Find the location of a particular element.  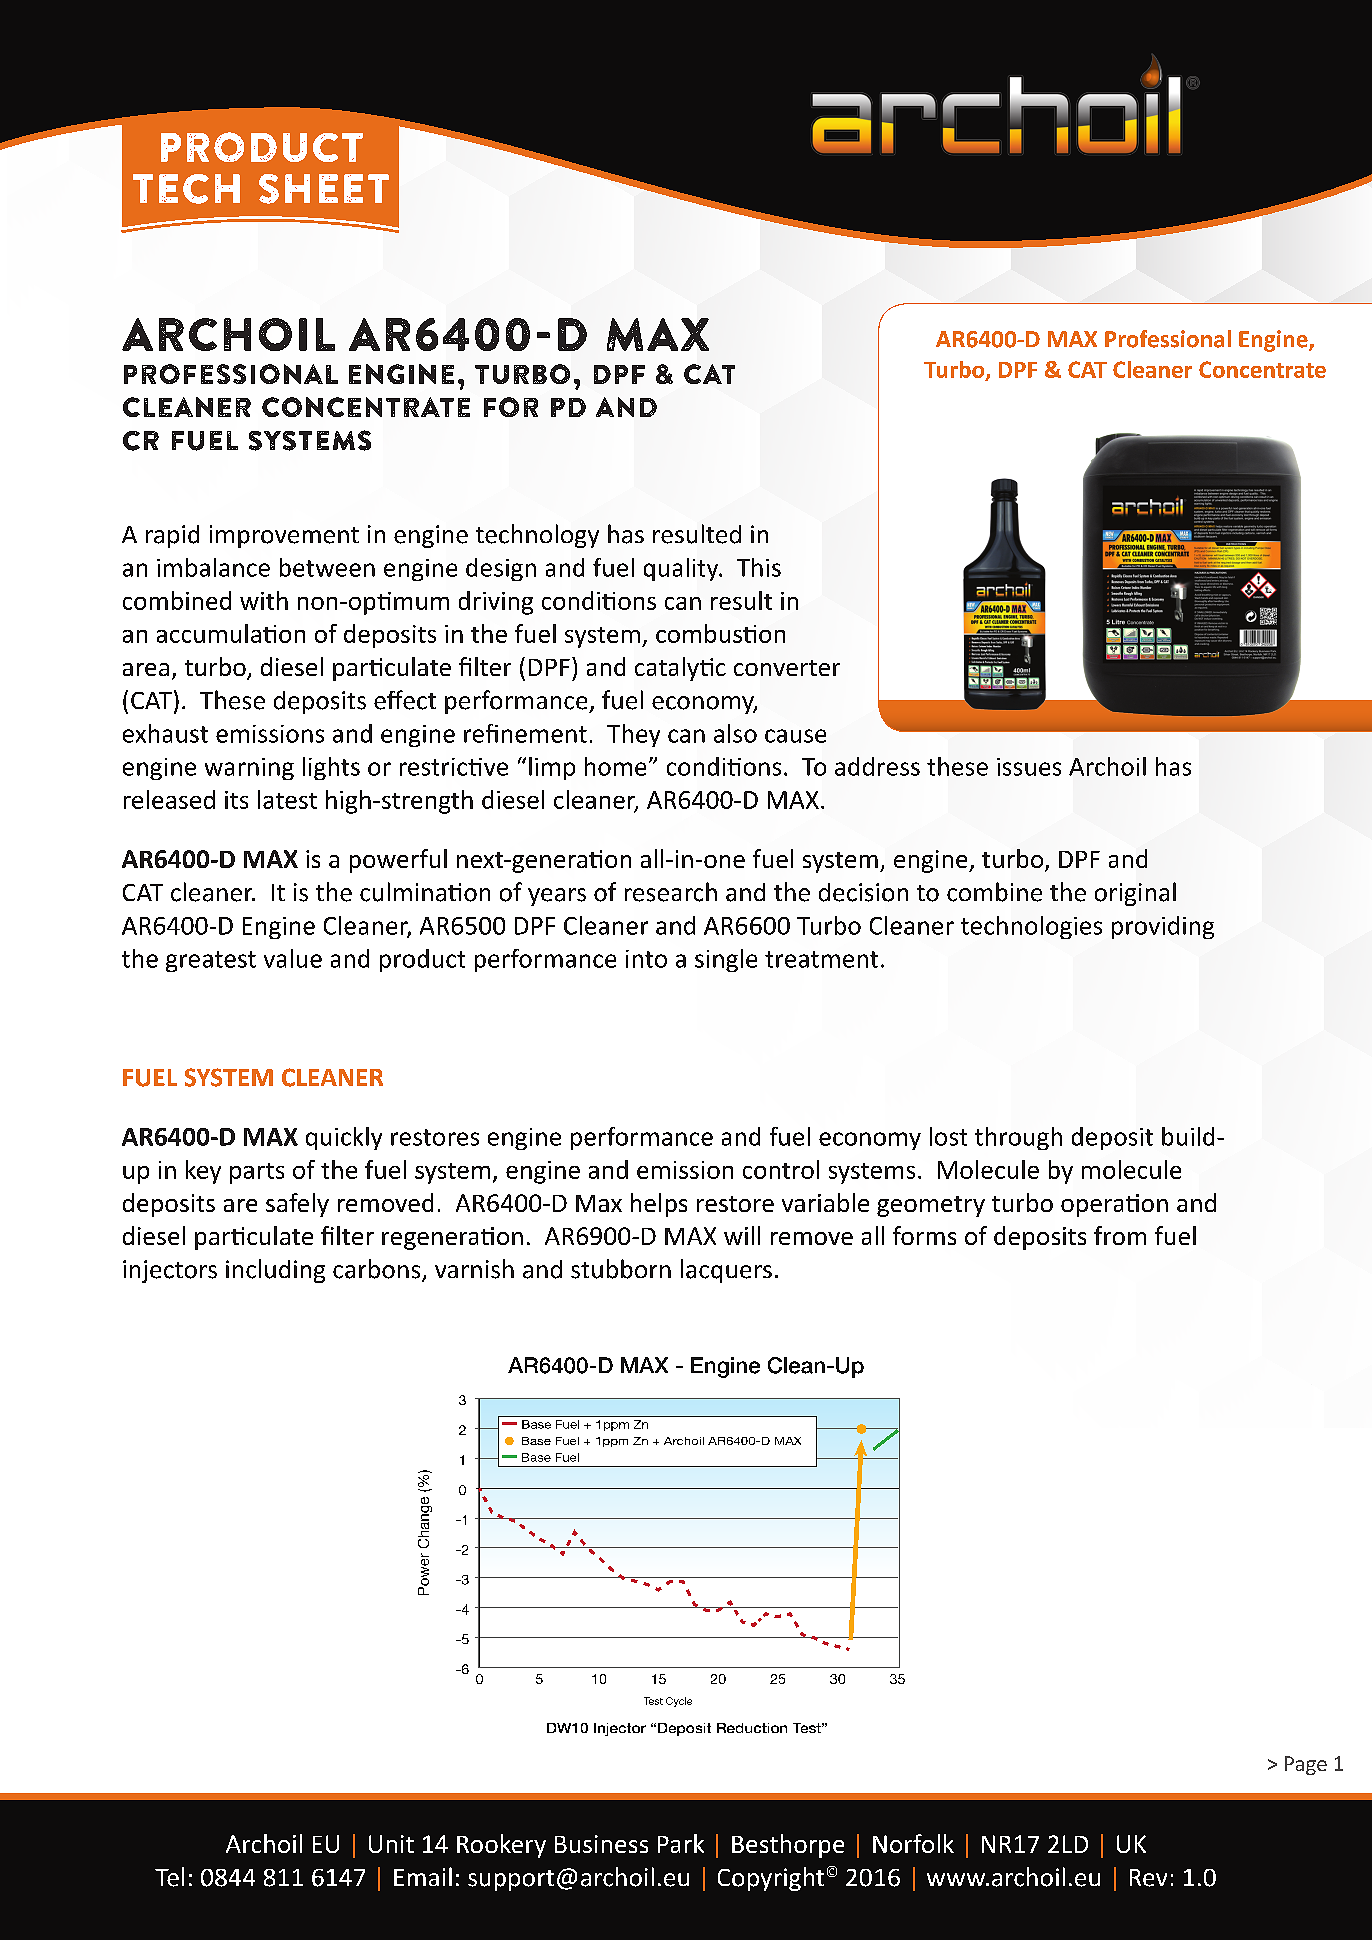

Rev is located at coordinates (1148, 1878).
